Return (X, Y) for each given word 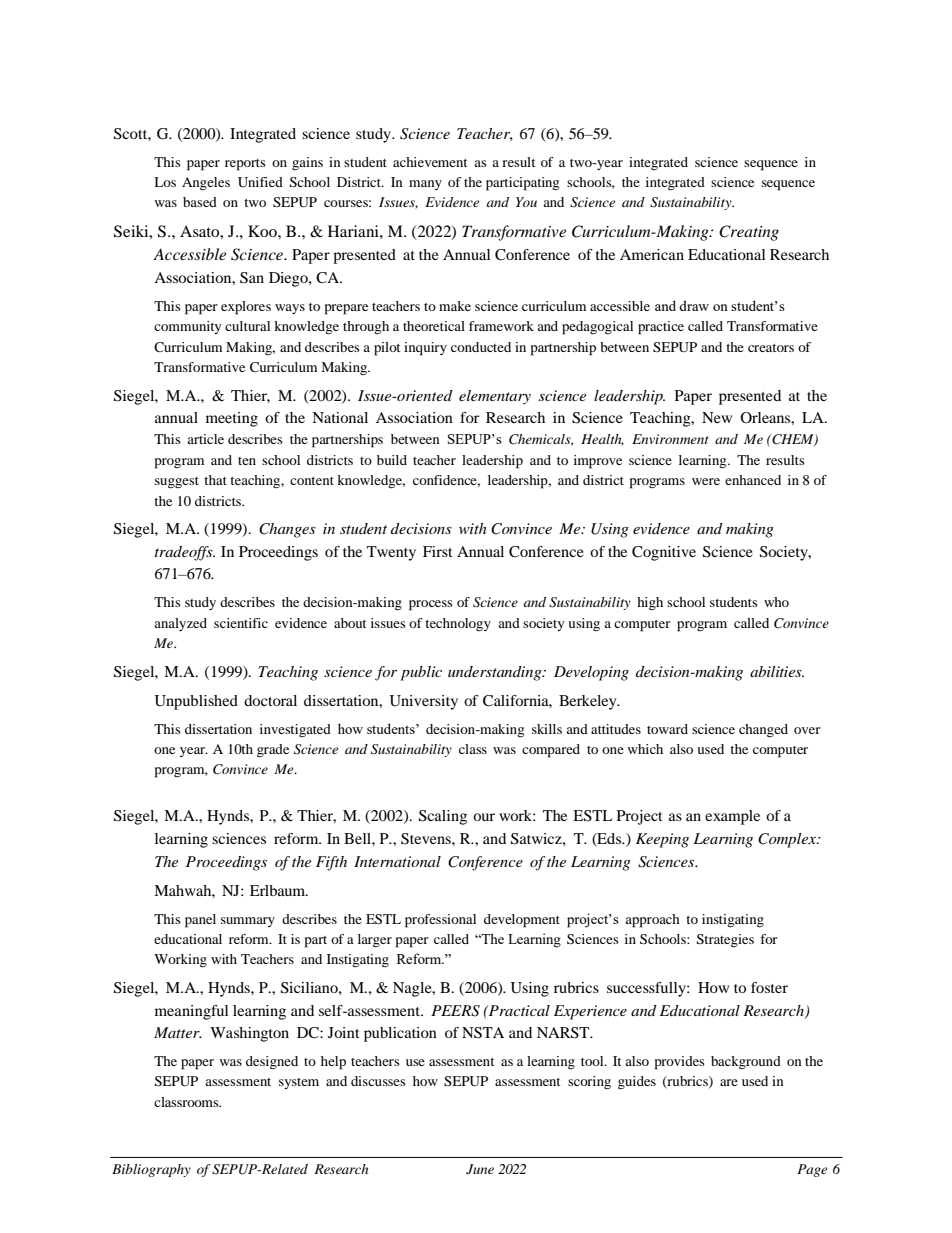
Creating (749, 233)
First (438, 551)
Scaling (443, 817)
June (480, 1169)
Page (812, 1170)
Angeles (206, 184)
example (732, 817)
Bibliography (151, 1170)
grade (273, 751)
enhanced (753, 480)
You (526, 202)
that (215, 480)
